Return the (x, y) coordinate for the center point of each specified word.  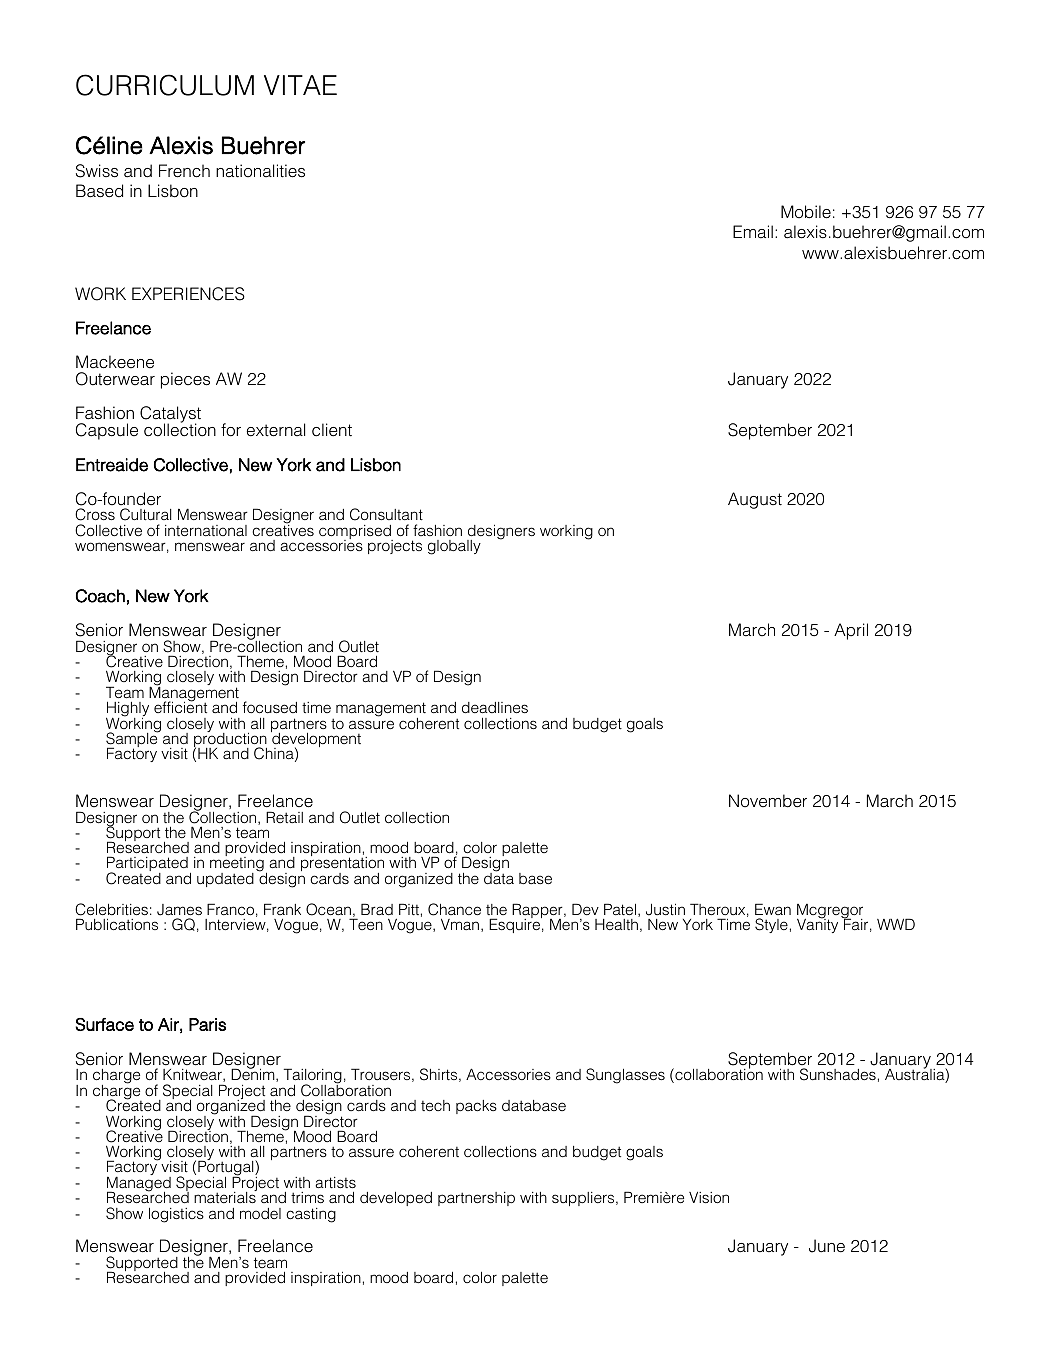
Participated (147, 865)
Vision (709, 1197)
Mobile (806, 212)
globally (454, 547)
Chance (454, 909)
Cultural (145, 514)
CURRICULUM (165, 85)
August (755, 500)
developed (396, 1199)
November (768, 801)
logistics (176, 1215)
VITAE (300, 85)
